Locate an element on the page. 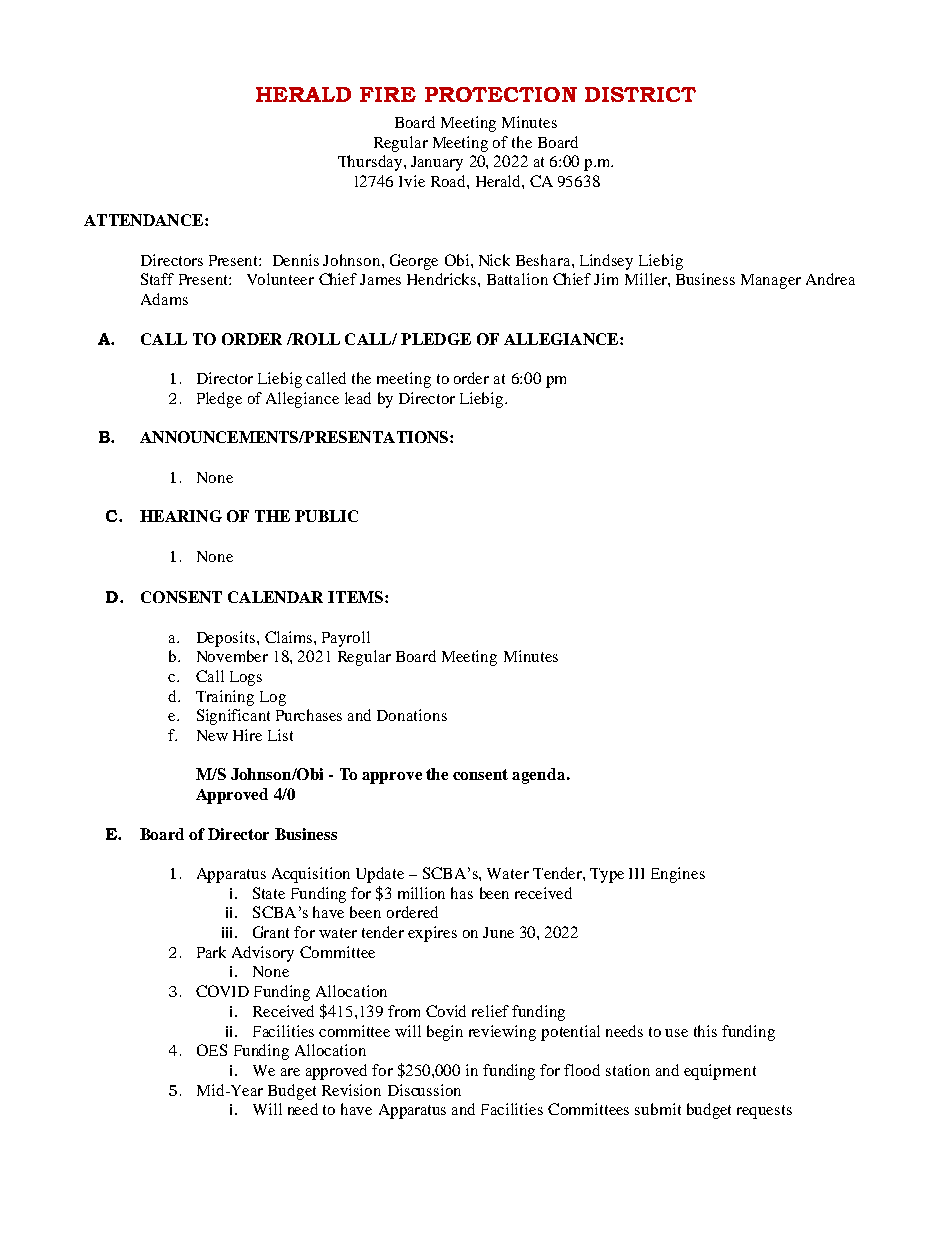 The image size is (952, 1233). lead is located at coordinates (358, 398).
